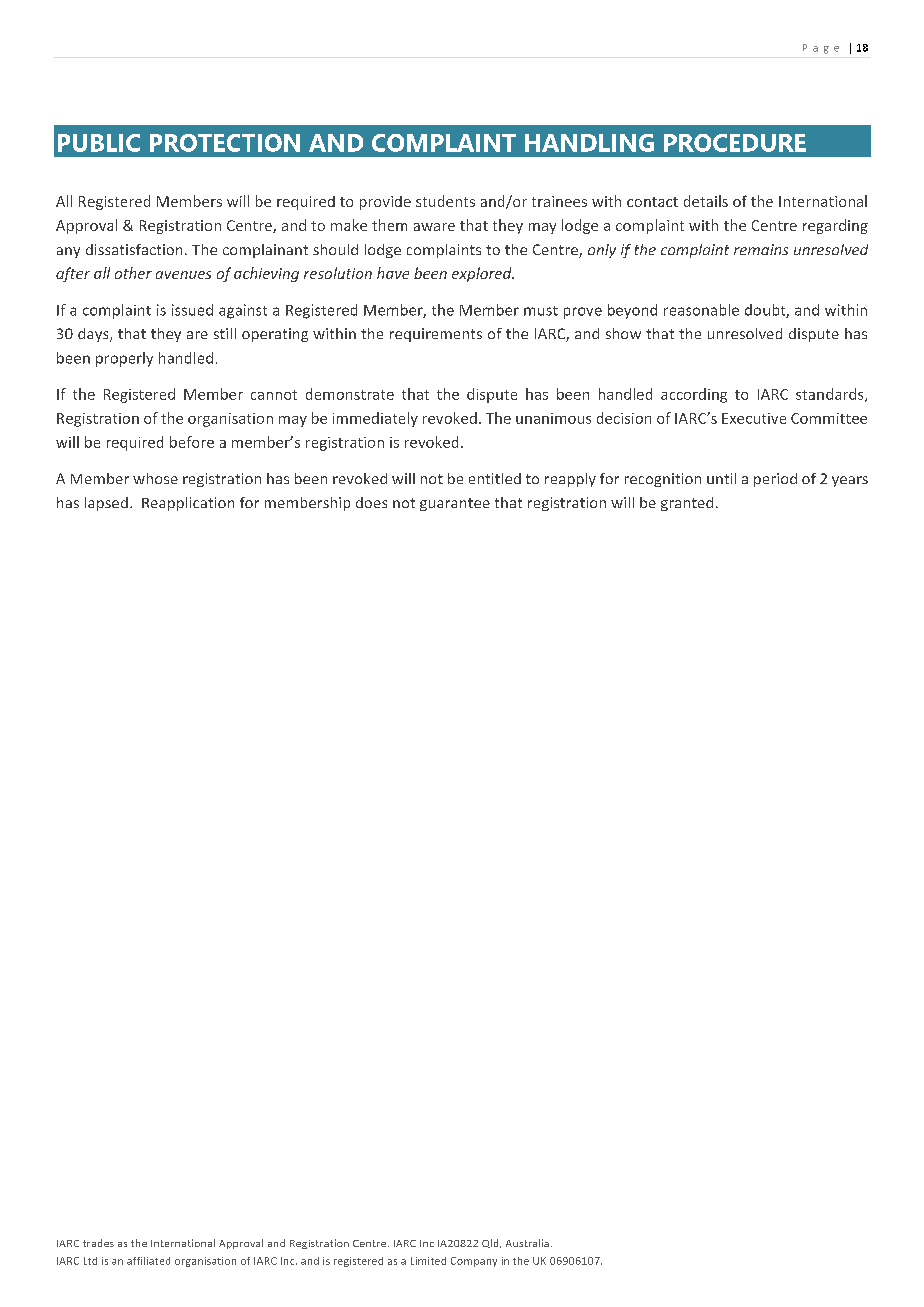 This screenshot has height=1307, width=924. I want to click on PROTECTION, so click(225, 143).
